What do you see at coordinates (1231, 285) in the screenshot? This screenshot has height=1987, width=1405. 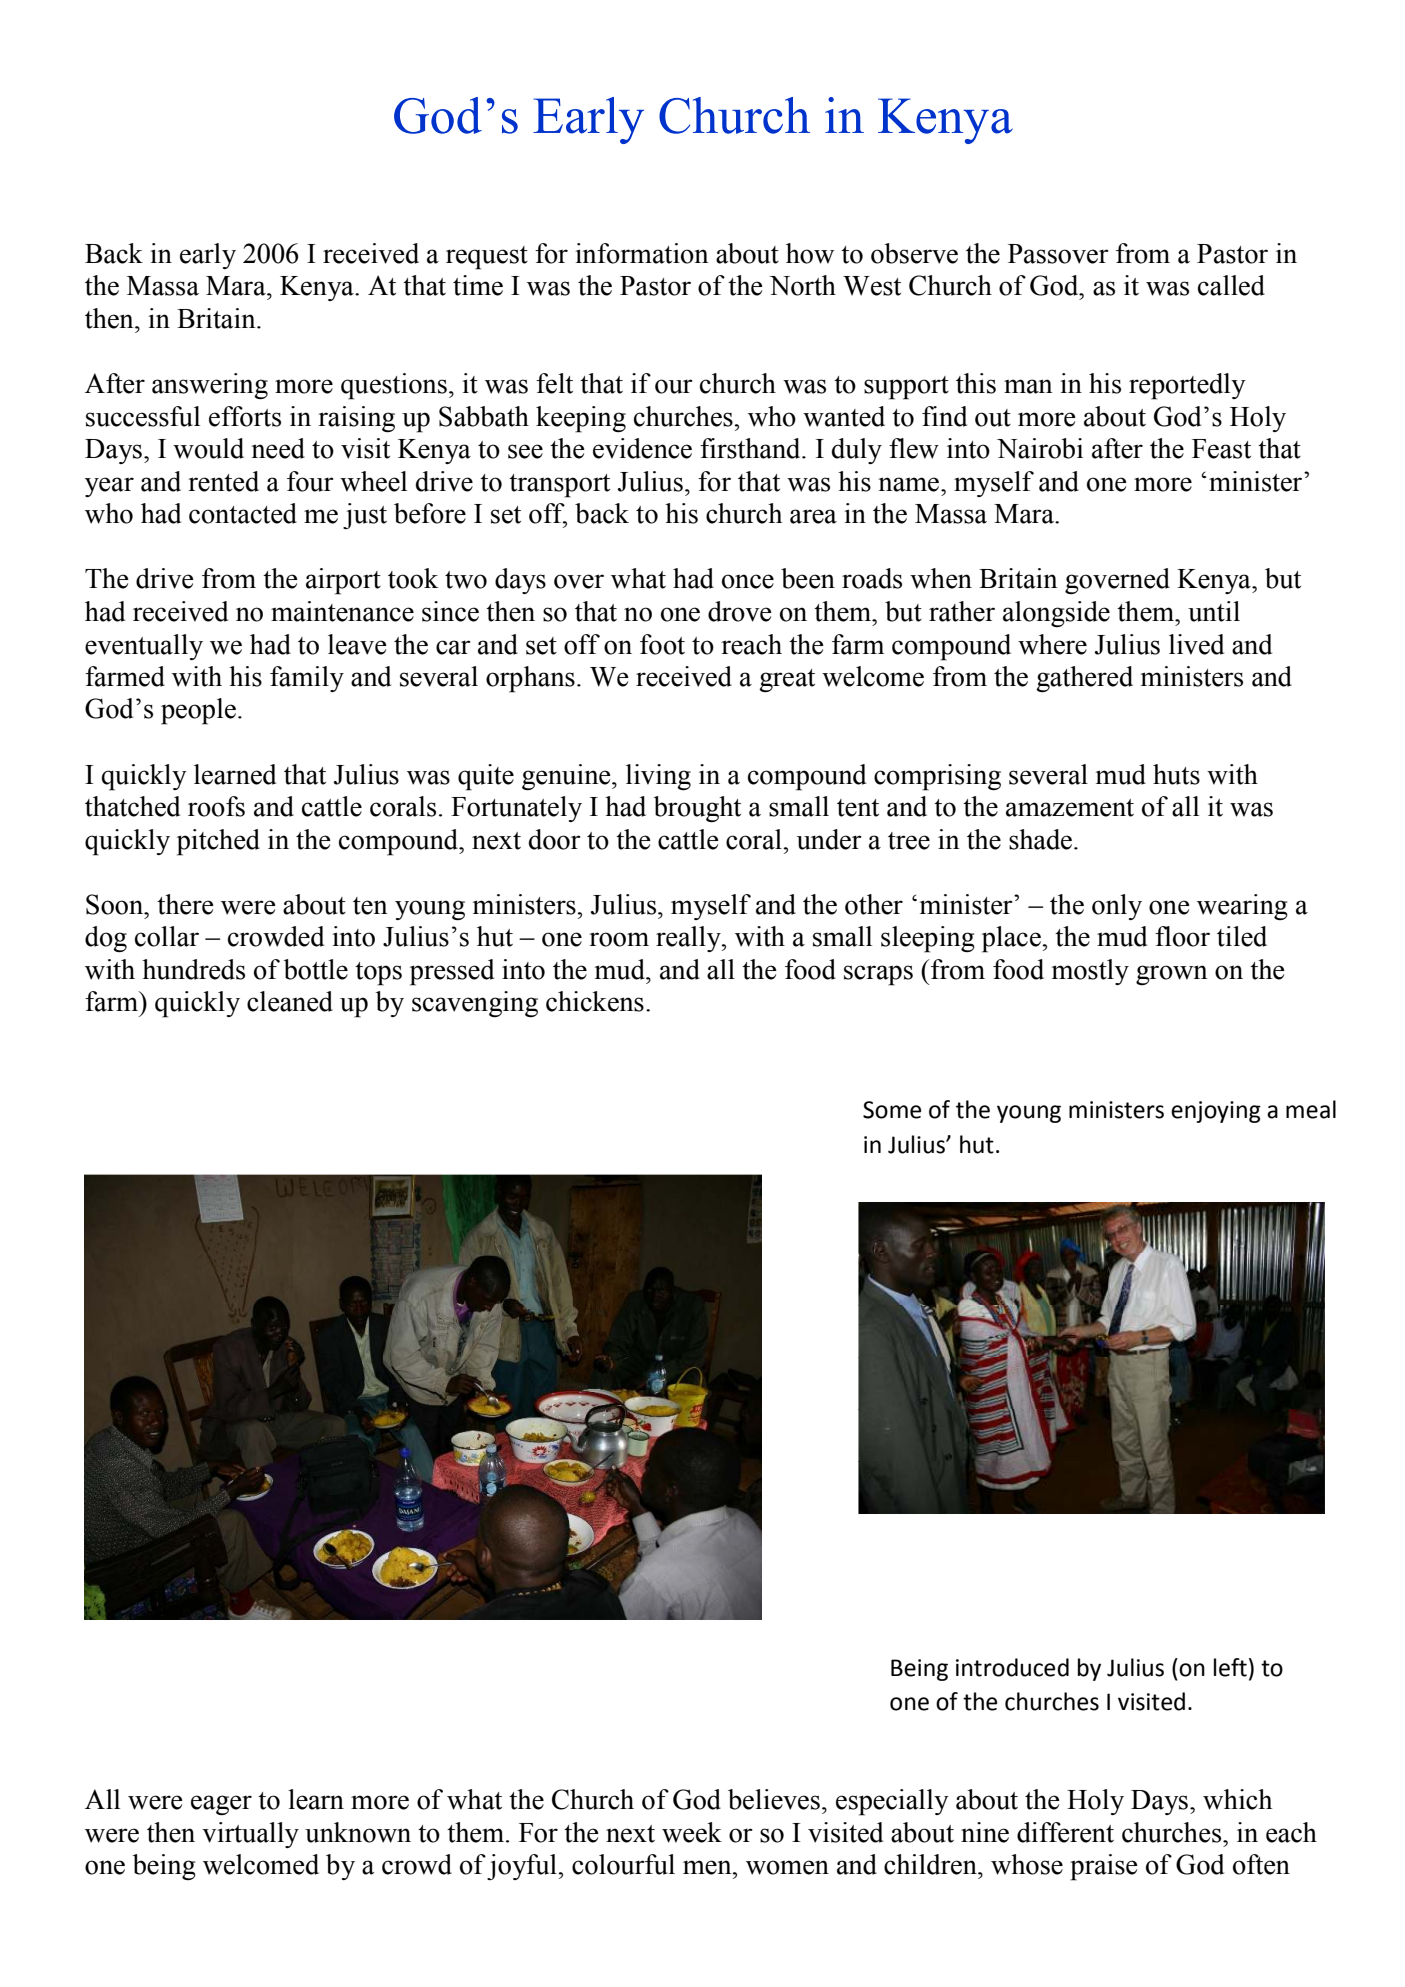 I see `called` at bounding box center [1231, 285].
